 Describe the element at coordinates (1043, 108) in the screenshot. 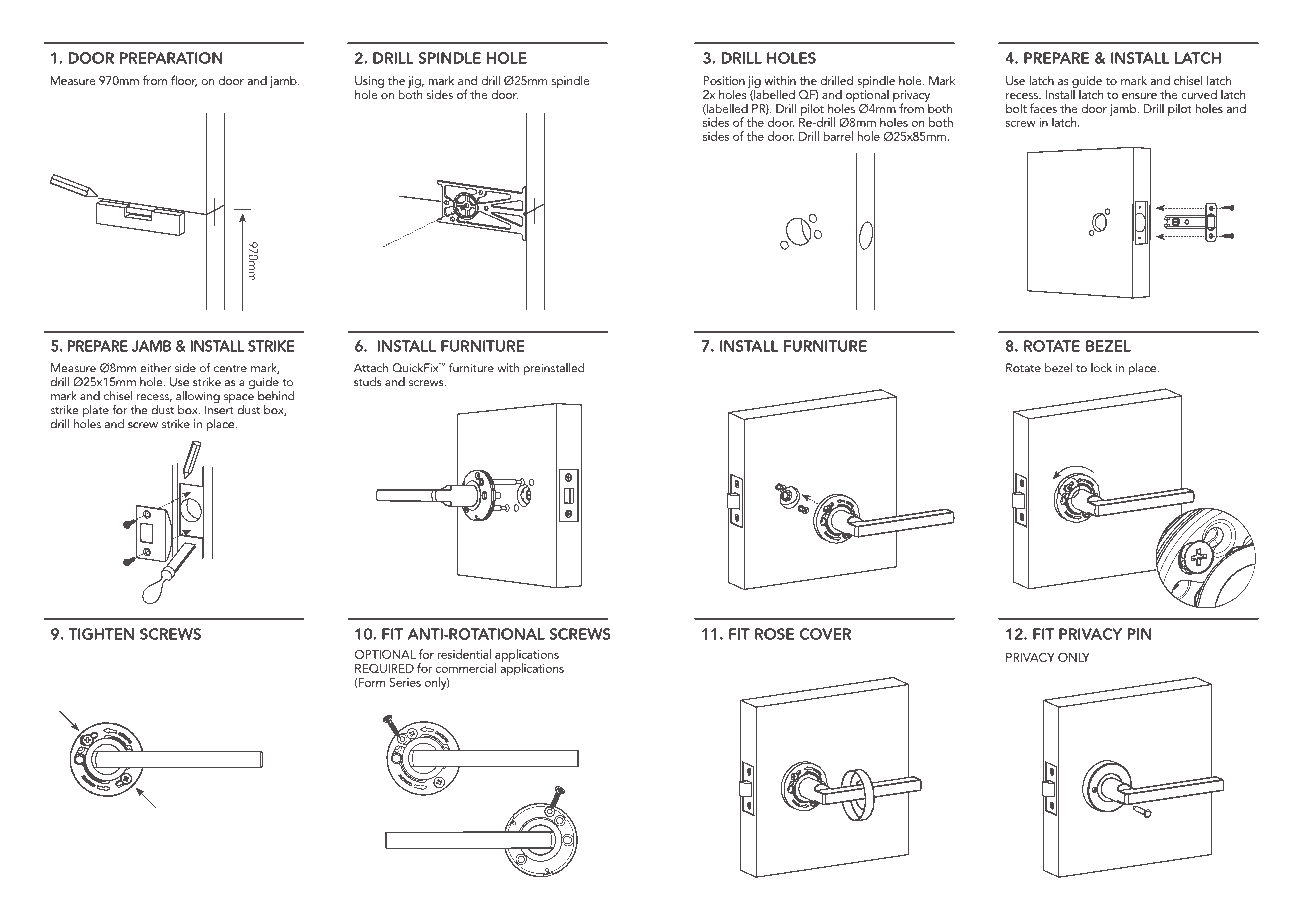

I see `faces` at that location.
